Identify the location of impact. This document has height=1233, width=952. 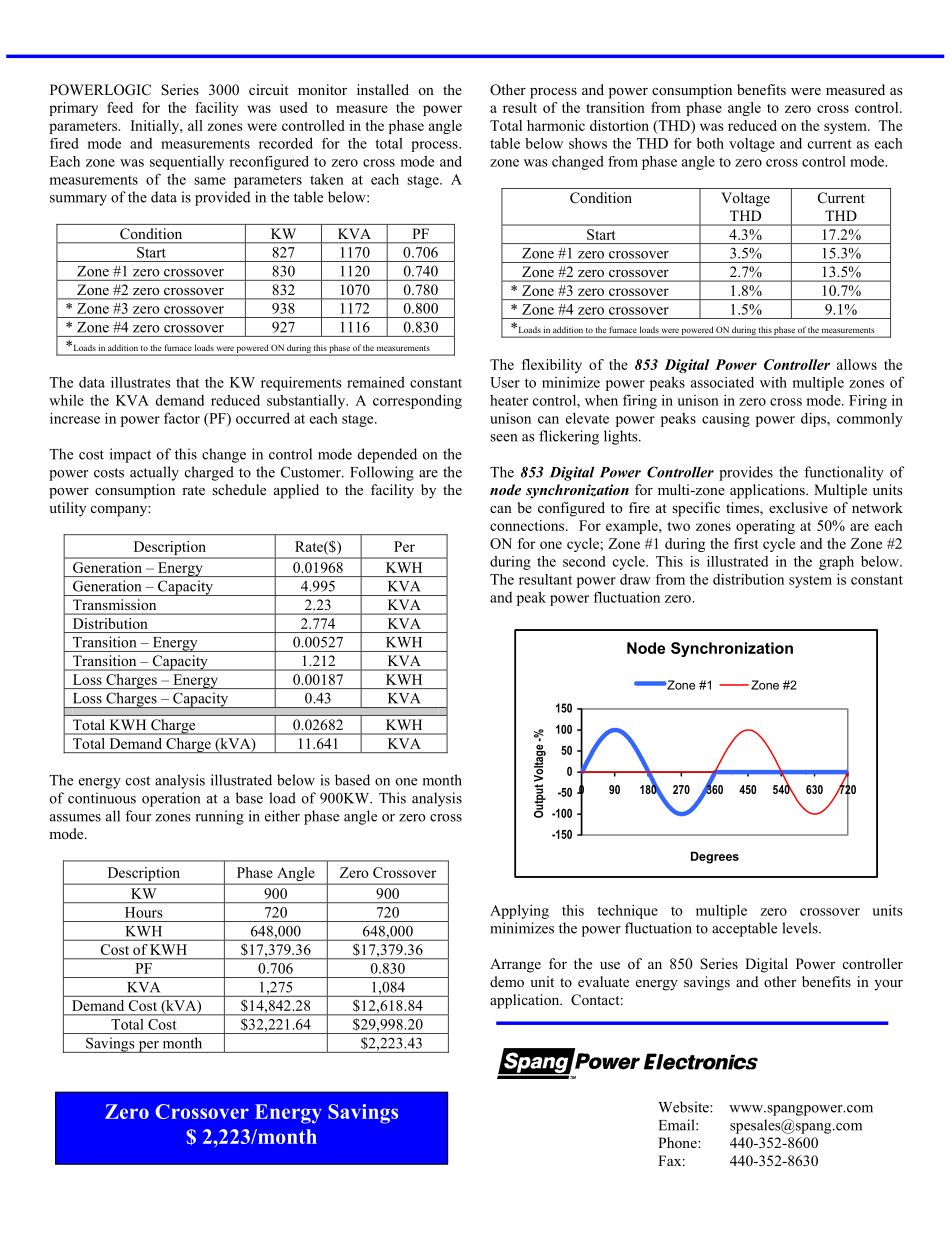
(130, 455).
